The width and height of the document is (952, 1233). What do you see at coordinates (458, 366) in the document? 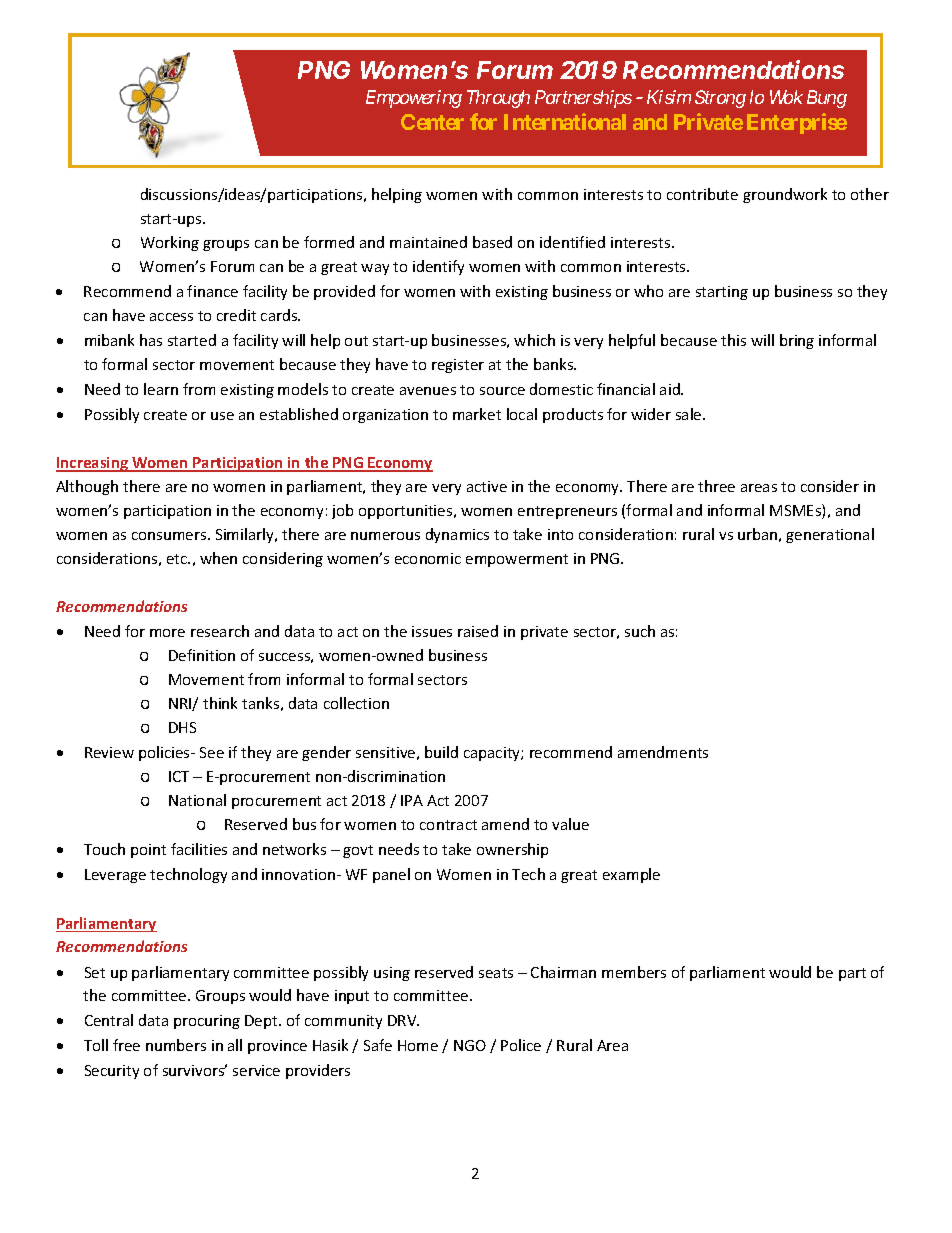
I see `register` at bounding box center [458, 366].
